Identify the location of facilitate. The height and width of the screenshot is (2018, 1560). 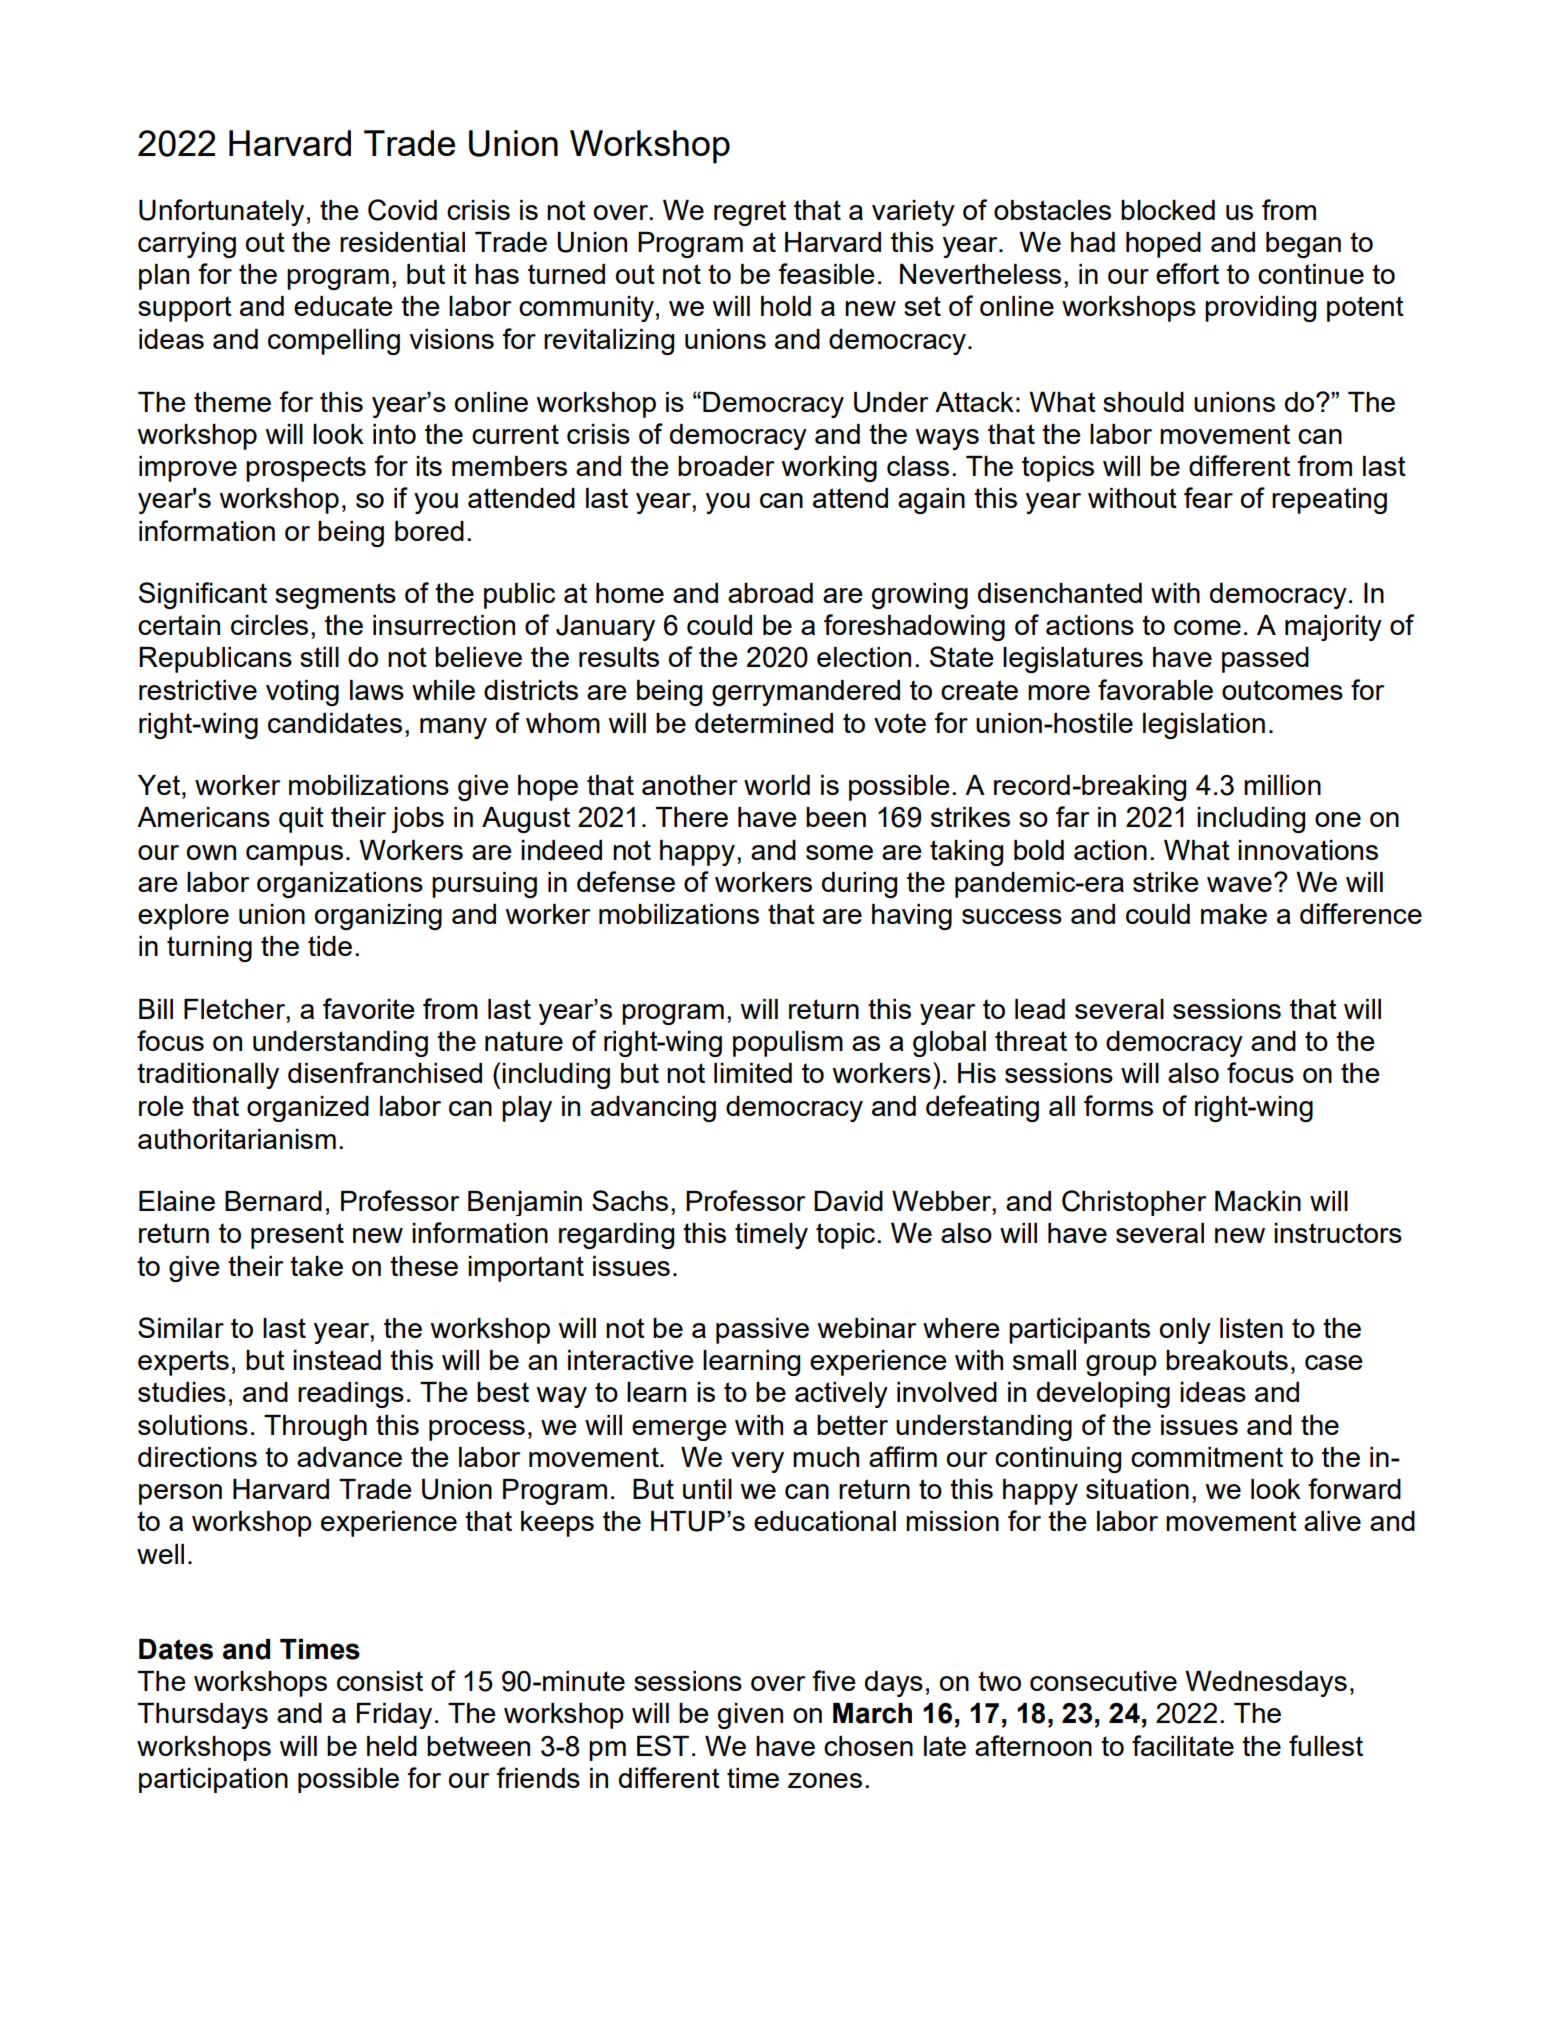
(1183, 1745).
